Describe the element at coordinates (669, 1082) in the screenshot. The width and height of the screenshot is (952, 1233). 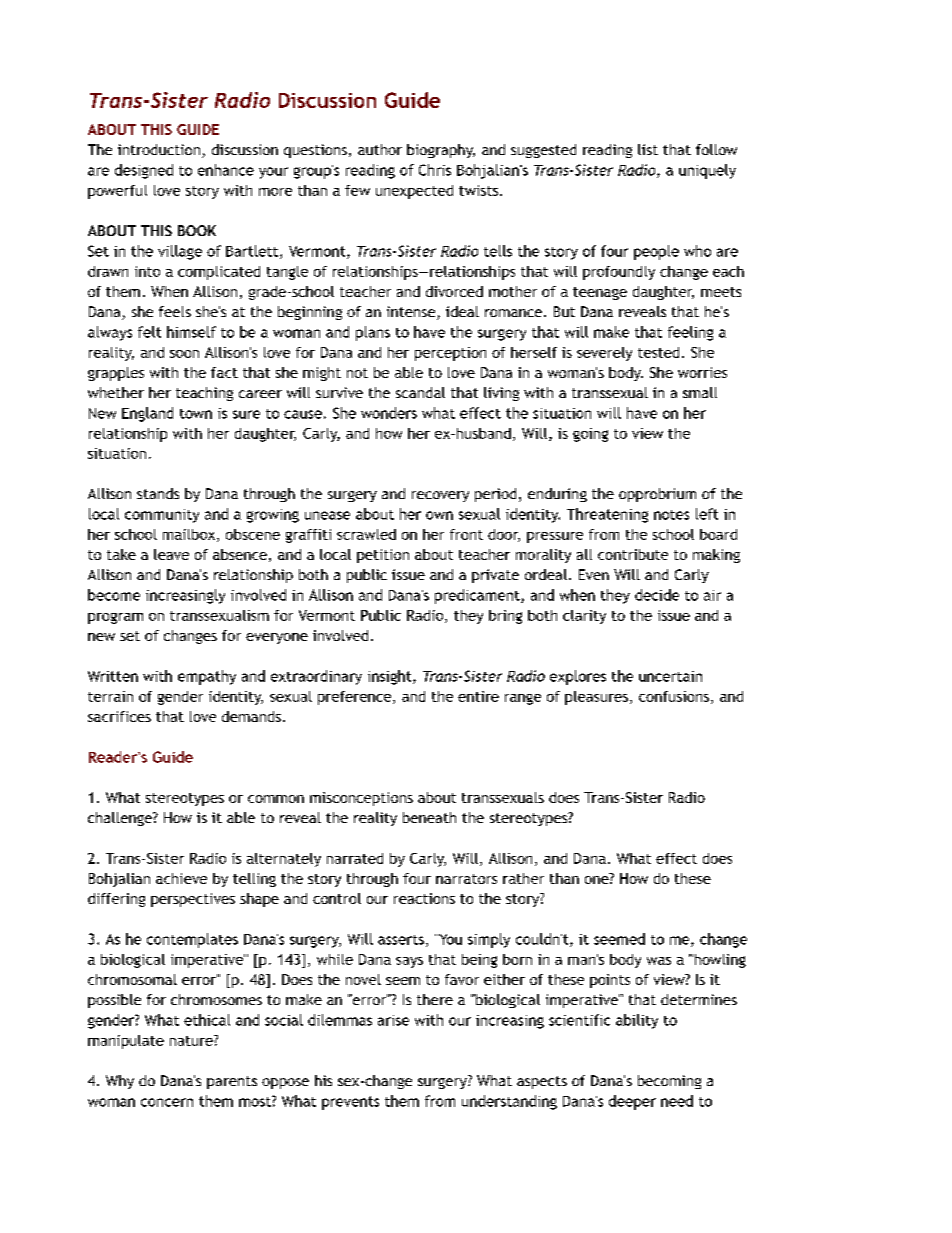
I see `becoming` at that location.
